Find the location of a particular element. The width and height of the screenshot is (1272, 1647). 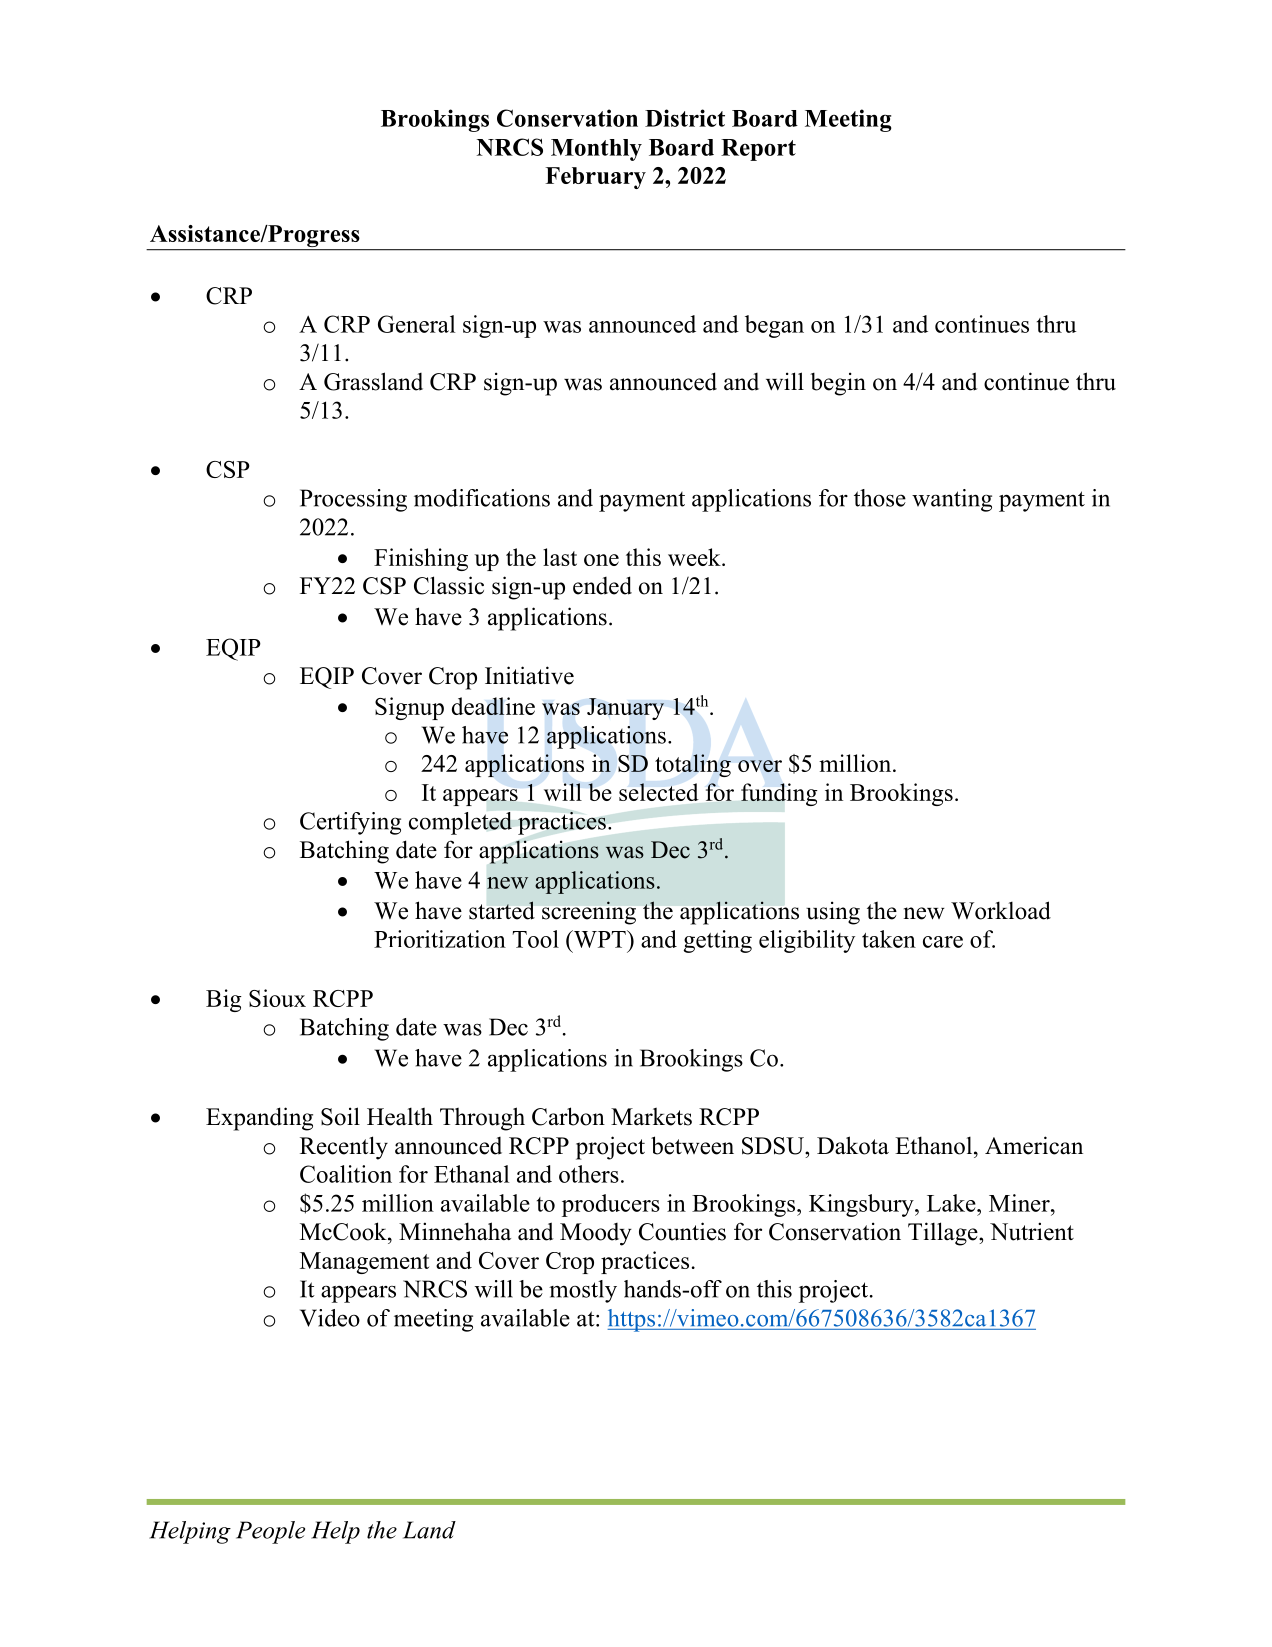

People is located at coordinates (270, 1532).
